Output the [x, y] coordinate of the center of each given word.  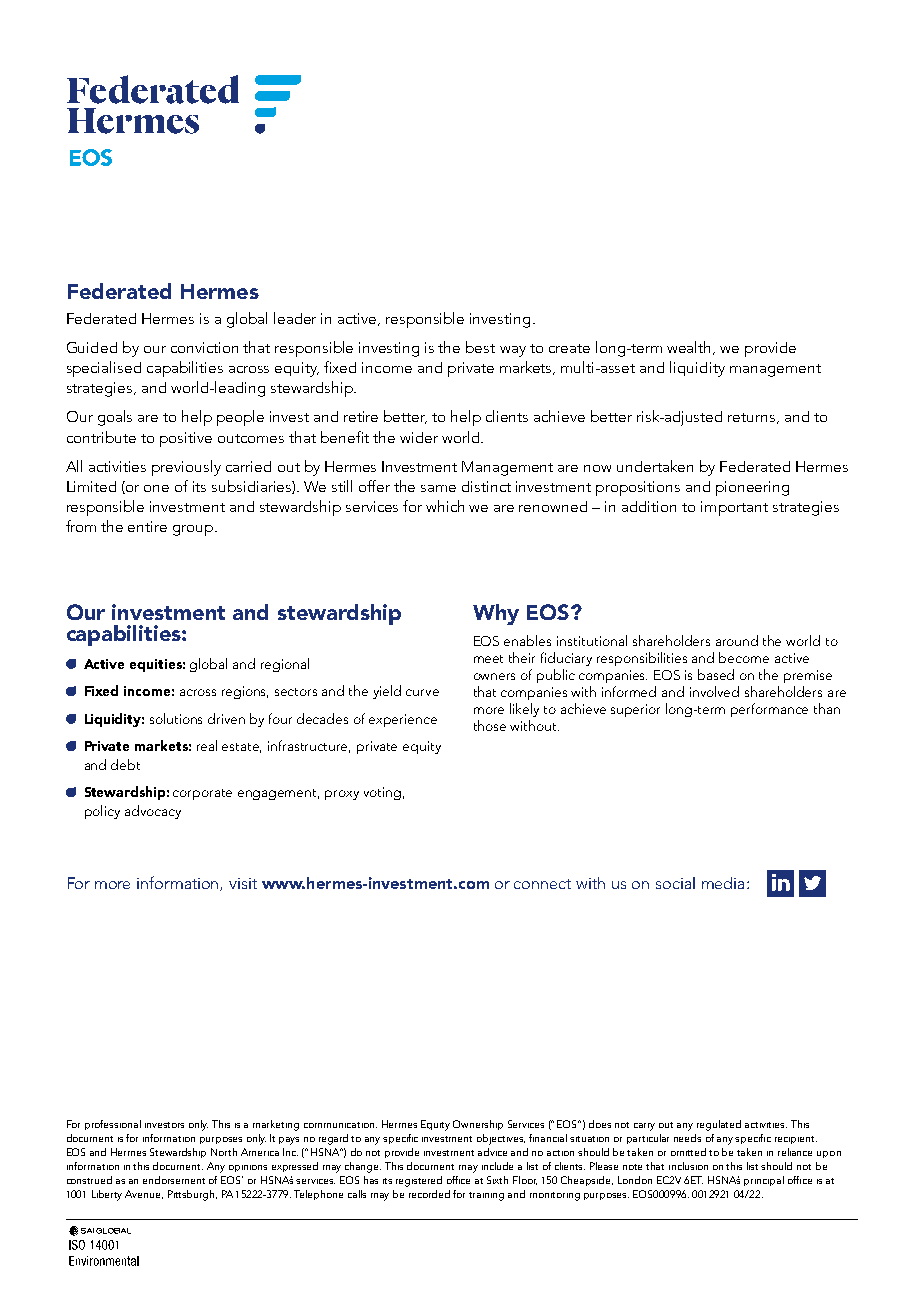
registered [419, 1181]
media [723, 883]
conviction [204, 347]
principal [764, 1181]
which [445, 506]
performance [769, 710]
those [490, 725]
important [734, 508]
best [480, 347]
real [207, 745]
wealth [690, 348]
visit [243, 883]
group [193, 530]
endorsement [174, 1180]
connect [542, 884]
